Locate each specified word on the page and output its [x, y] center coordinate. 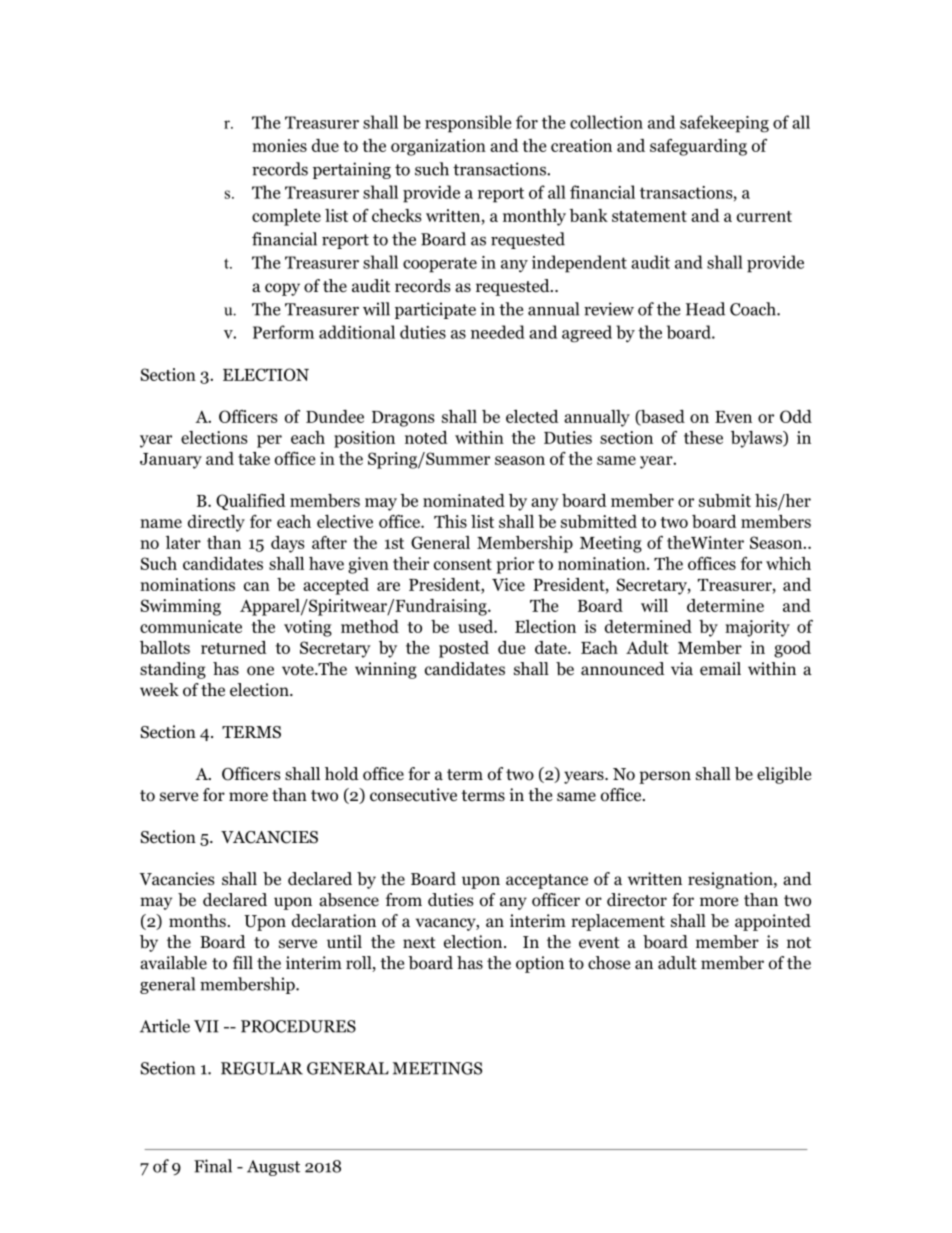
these [703, 437]
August [273, 1168]
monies [279, 145]
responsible [468, 124]
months [197, 921]
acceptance [547, 881]
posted [464, 649]
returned [234, 647]
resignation [731, 880]
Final [213, 1166]
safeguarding [698, 147]
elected [532, 416]
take [254, 458]
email [720, 668]
